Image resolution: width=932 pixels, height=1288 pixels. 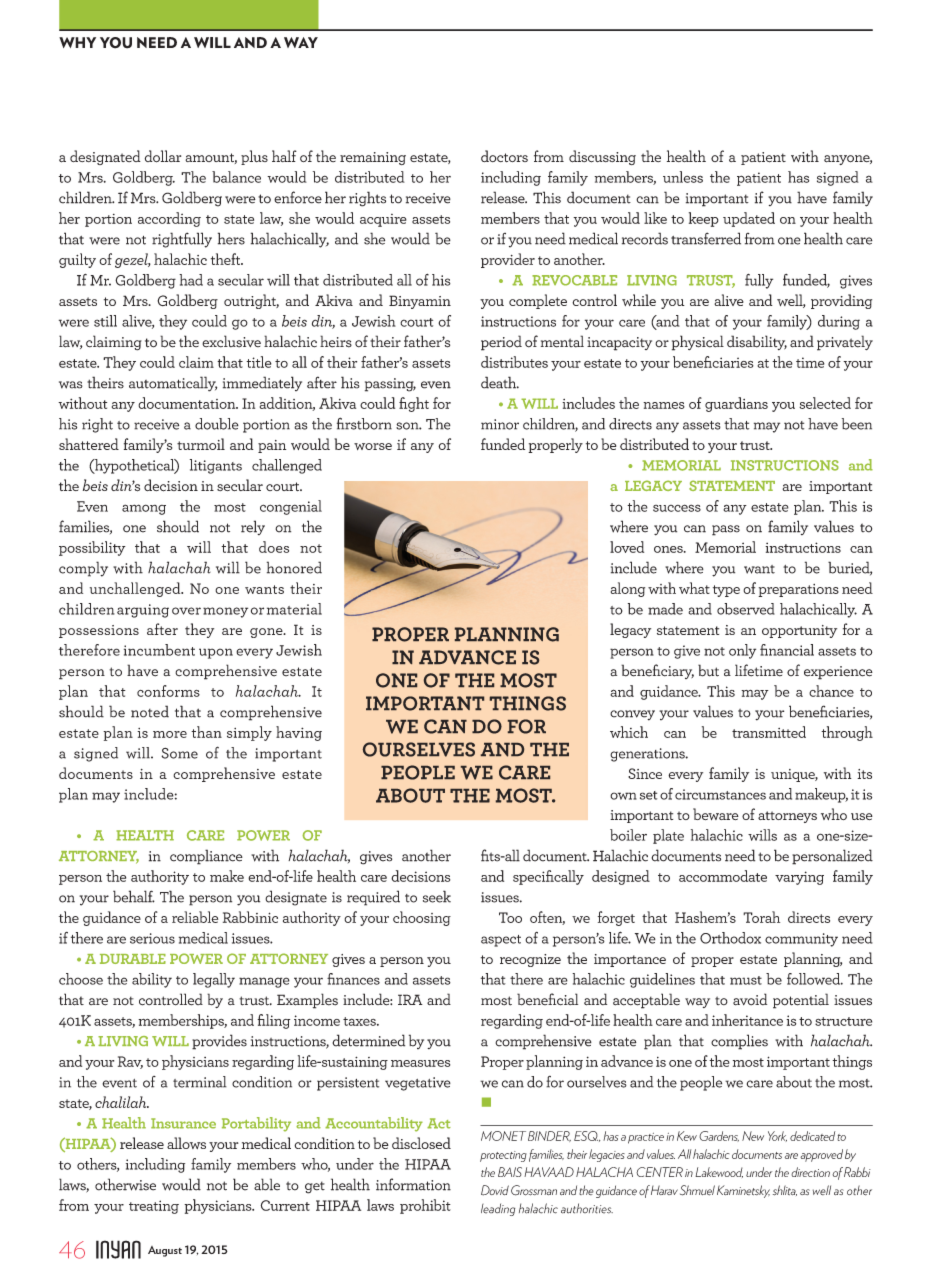 What do you see at coordinates (201, 444) in the image?
I see `turmoil` at bounding box center [201, 444].
